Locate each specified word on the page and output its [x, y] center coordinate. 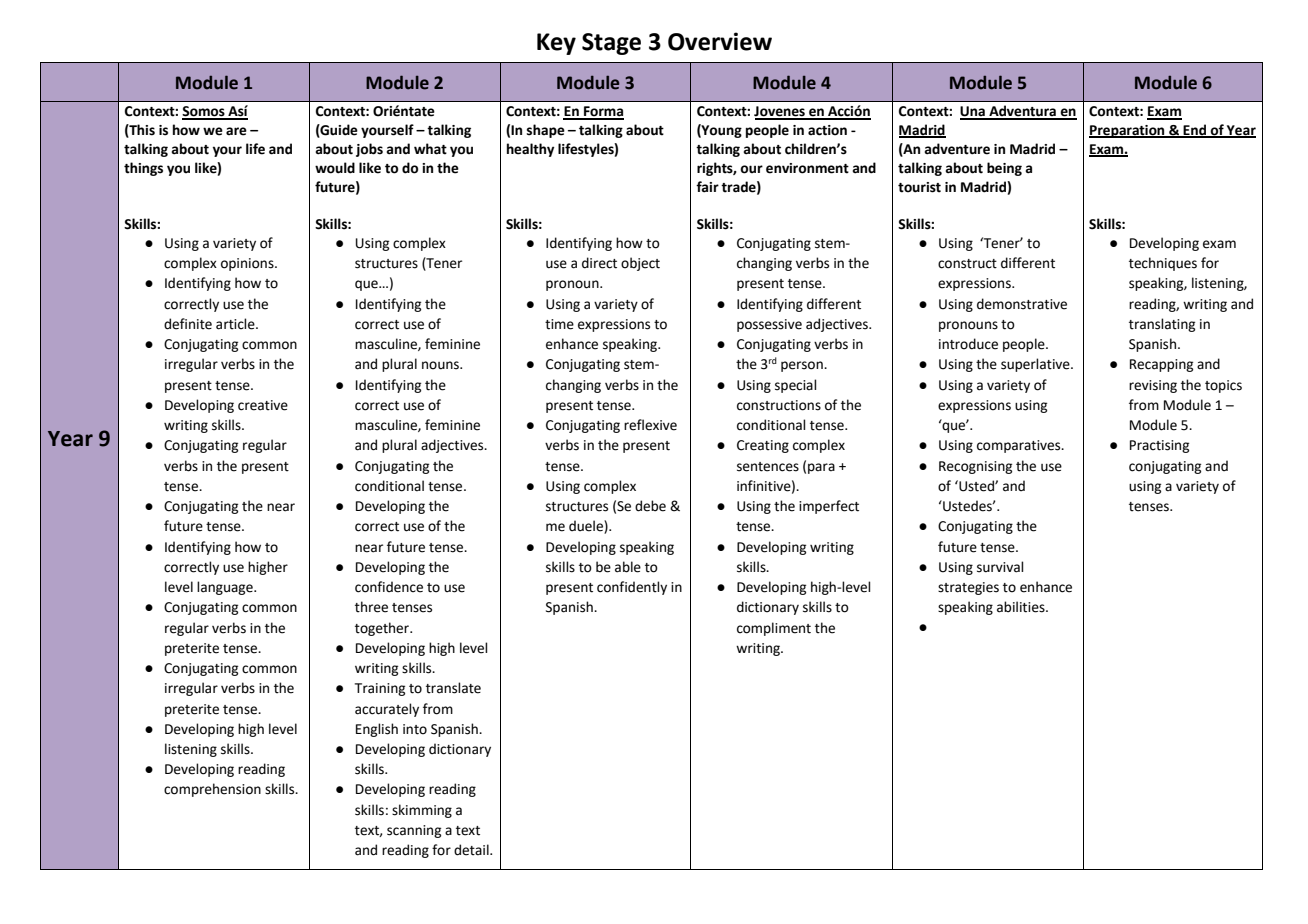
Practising [1159, 446]
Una [973, 112]
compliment [774, 629]
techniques [1163, 264]
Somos [204, 112]
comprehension [212, 790]
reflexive [650, 425]
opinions [248, 264]
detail [472, 850]
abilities [1022, 607]
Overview [720, 41]
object [640, 264]
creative [263, 405]
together [383, 629]
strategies [968, 588]
